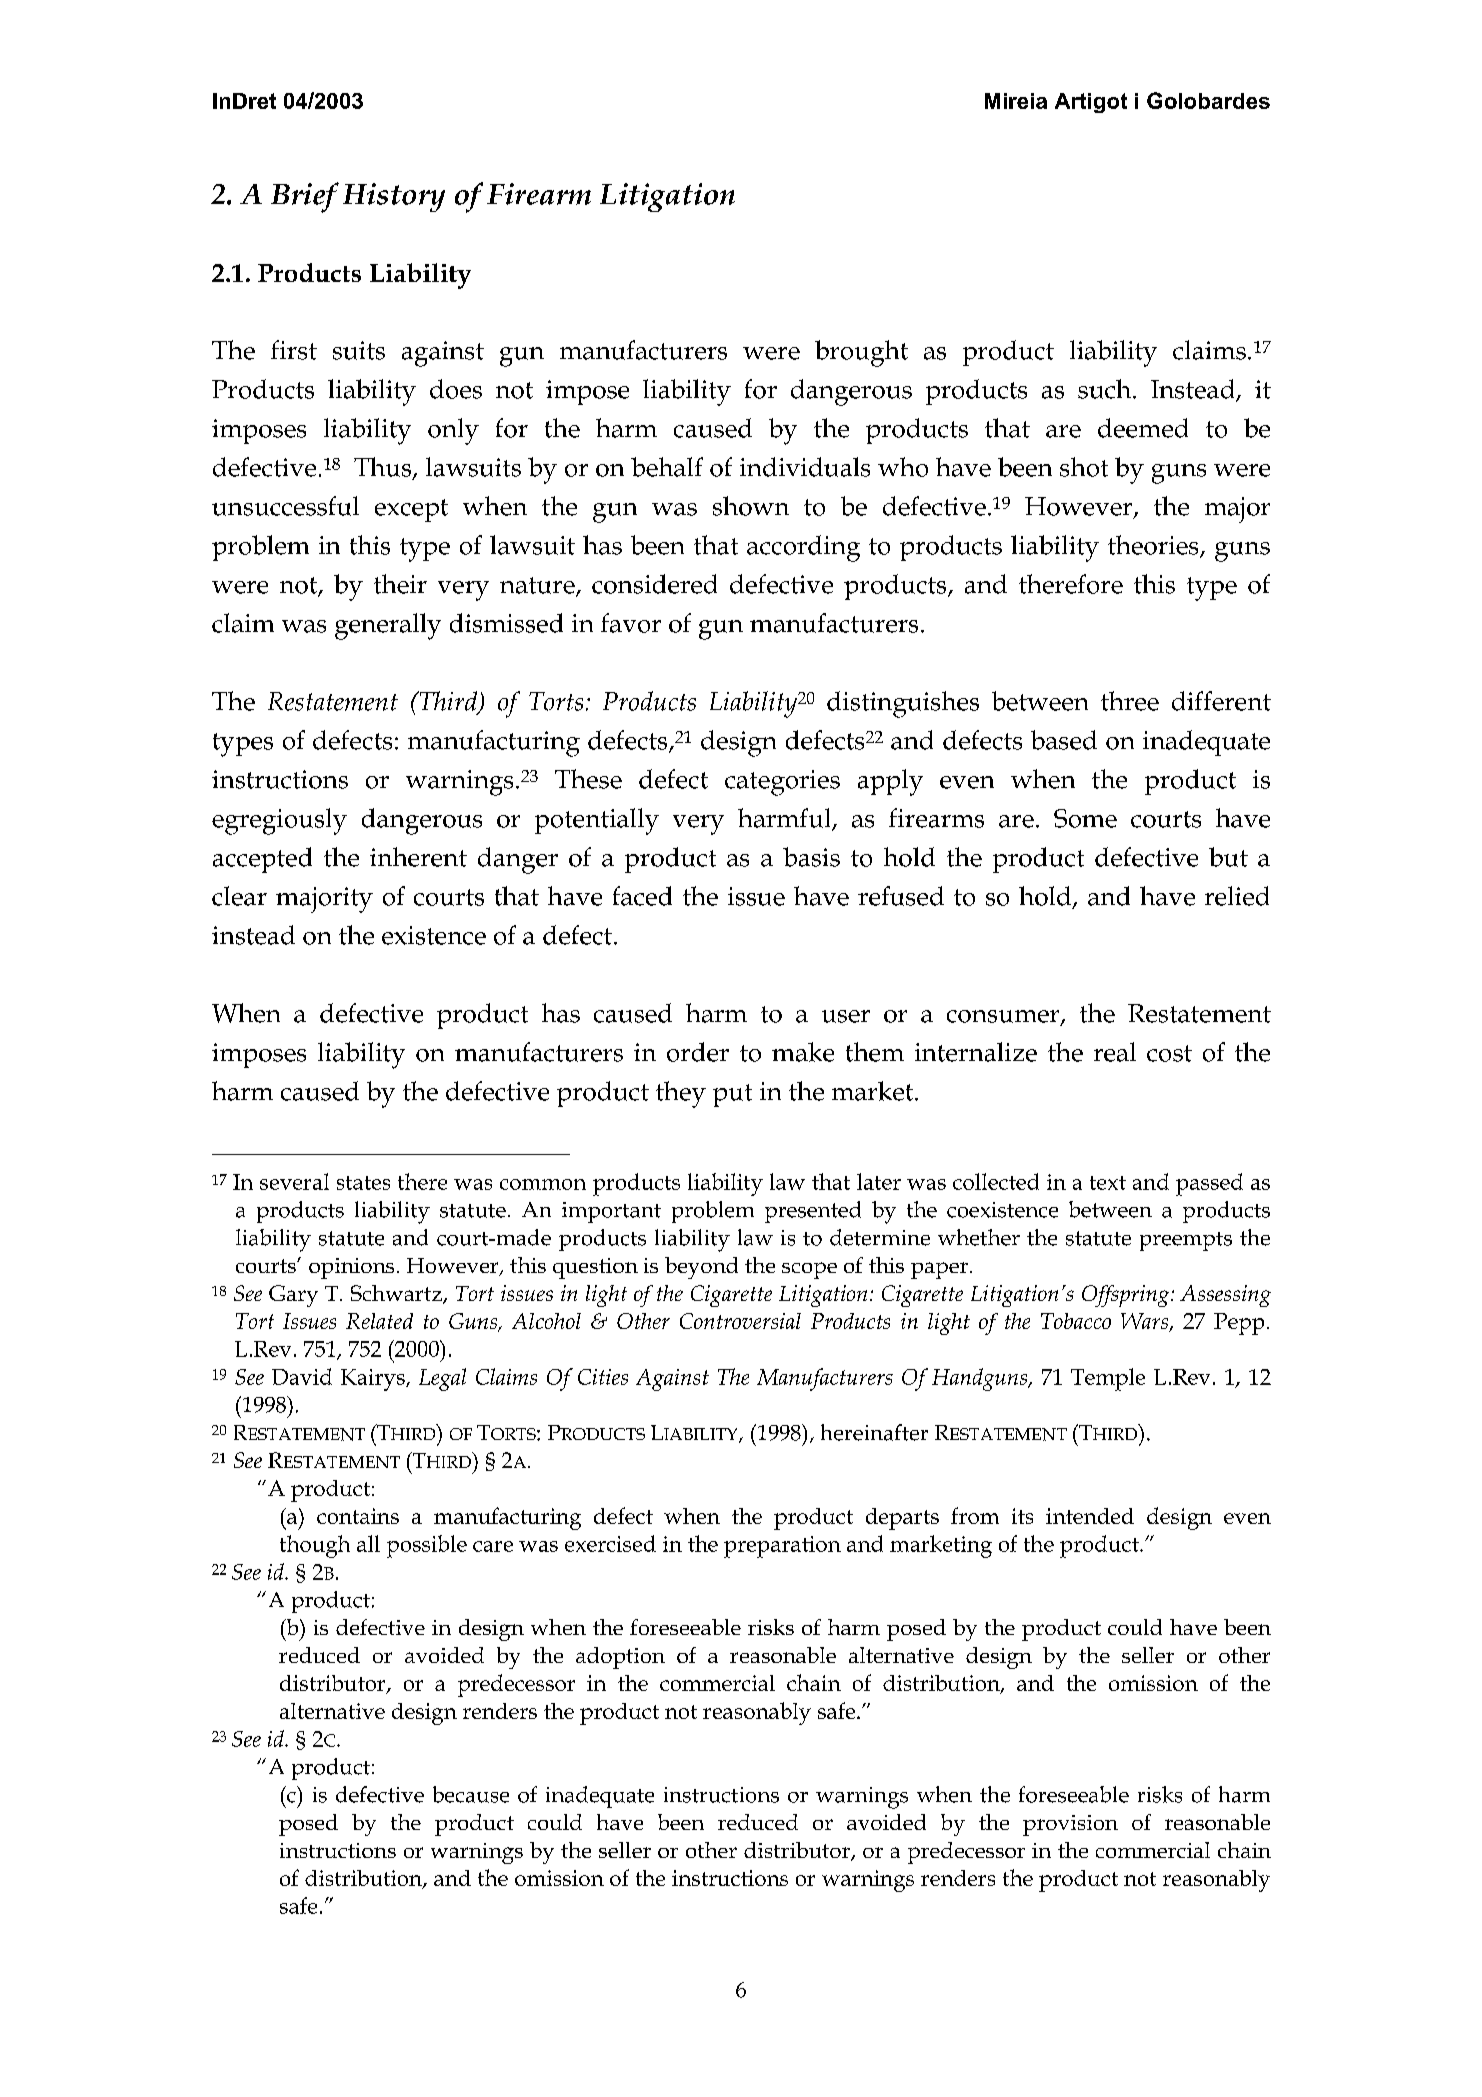 This screenshot has height=2097, width=1482. Describe the element at coordinates (698, 1052) in the screenshot. I see `order` at that location.
